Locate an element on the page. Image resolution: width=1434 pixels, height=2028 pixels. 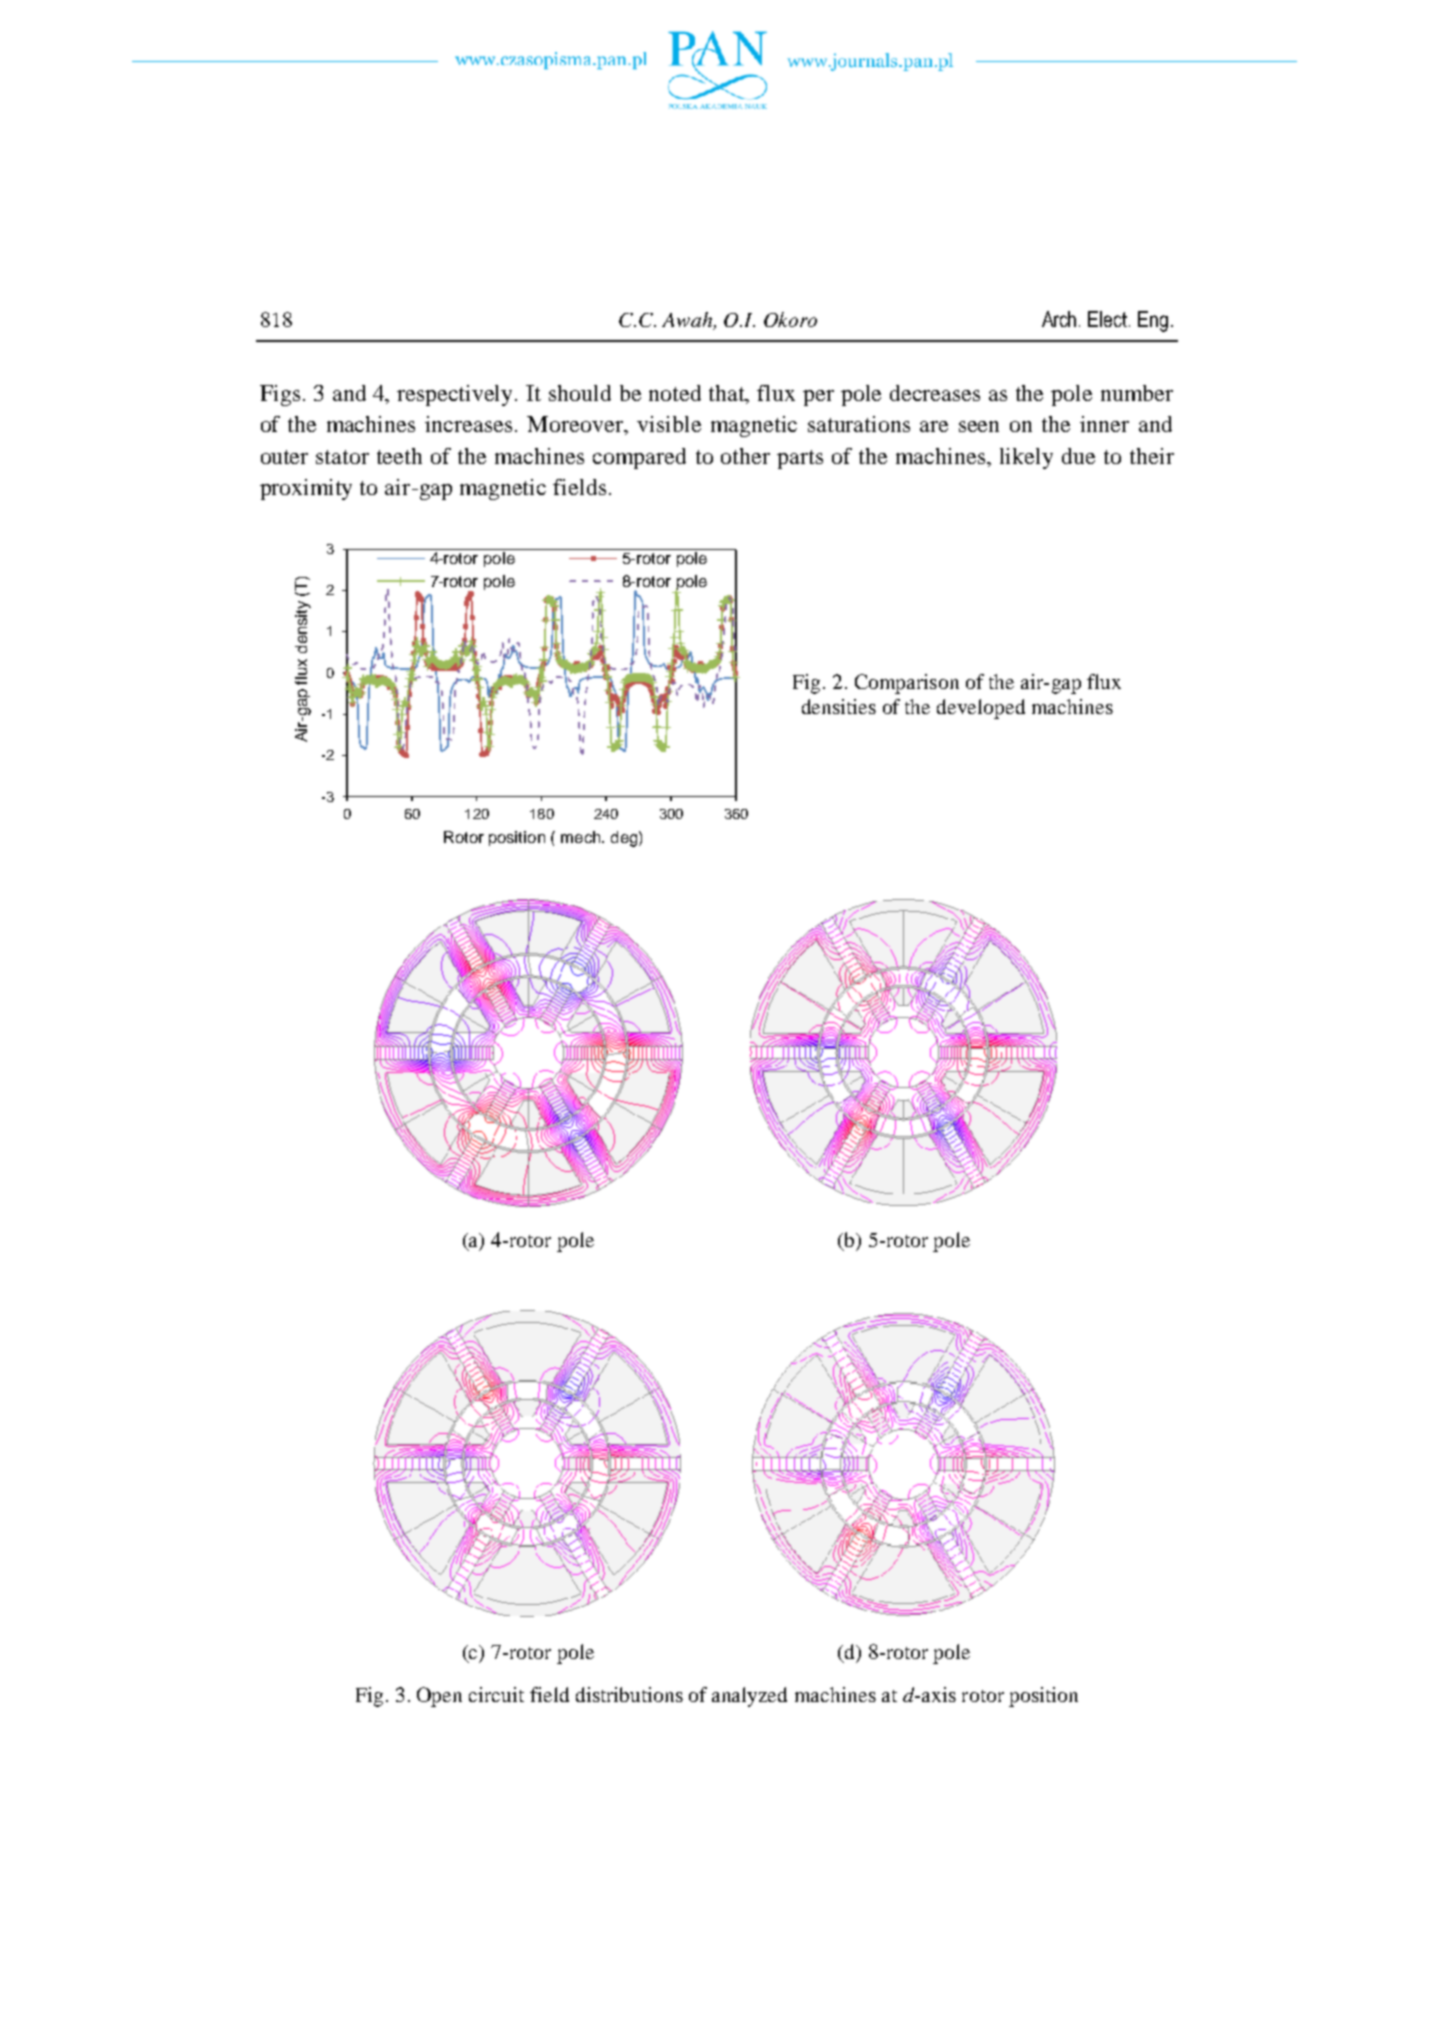
deg is located at coordinates (625, 839).
